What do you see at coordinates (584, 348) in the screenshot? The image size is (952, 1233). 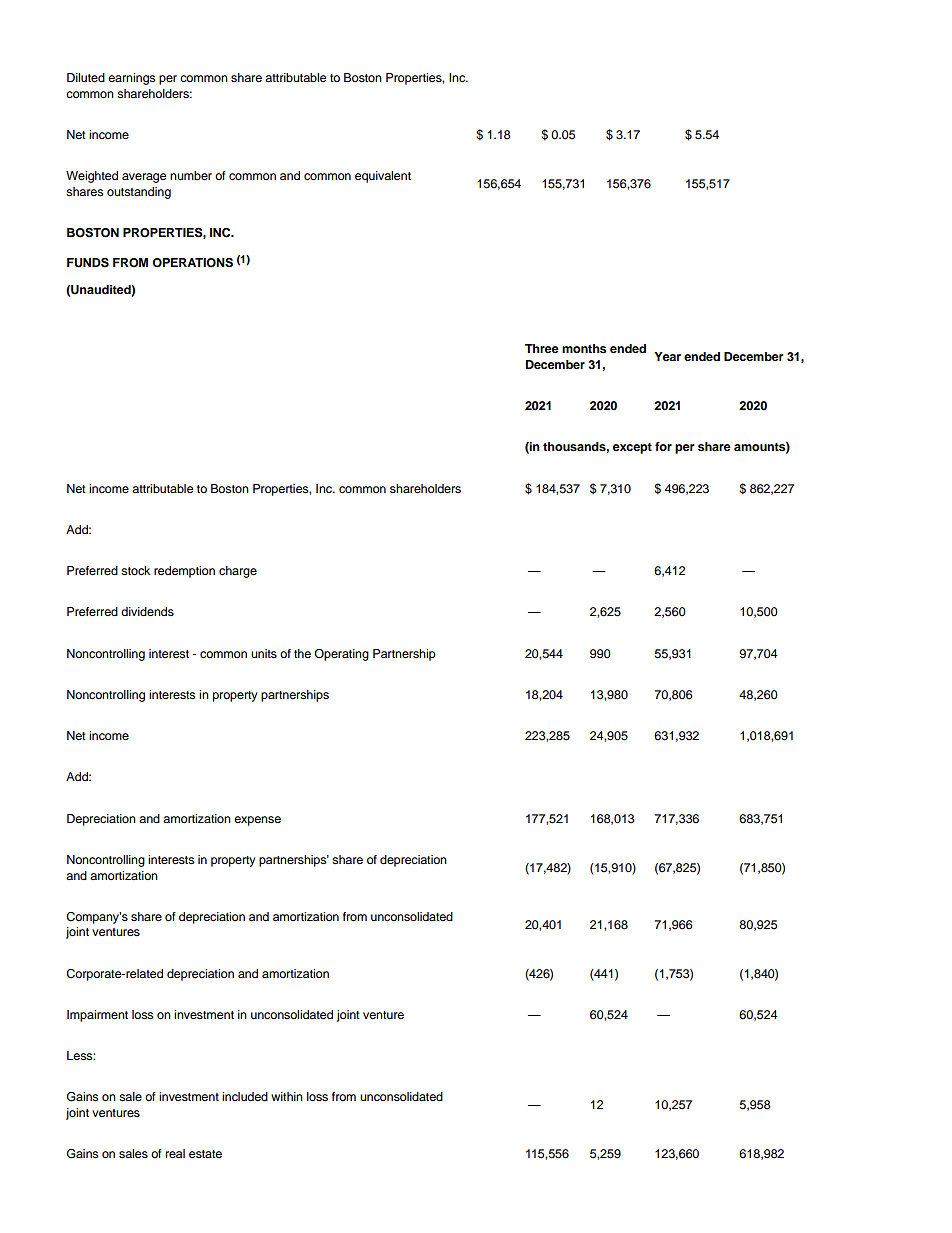 I see `months` at bounding box center [584, 348].
